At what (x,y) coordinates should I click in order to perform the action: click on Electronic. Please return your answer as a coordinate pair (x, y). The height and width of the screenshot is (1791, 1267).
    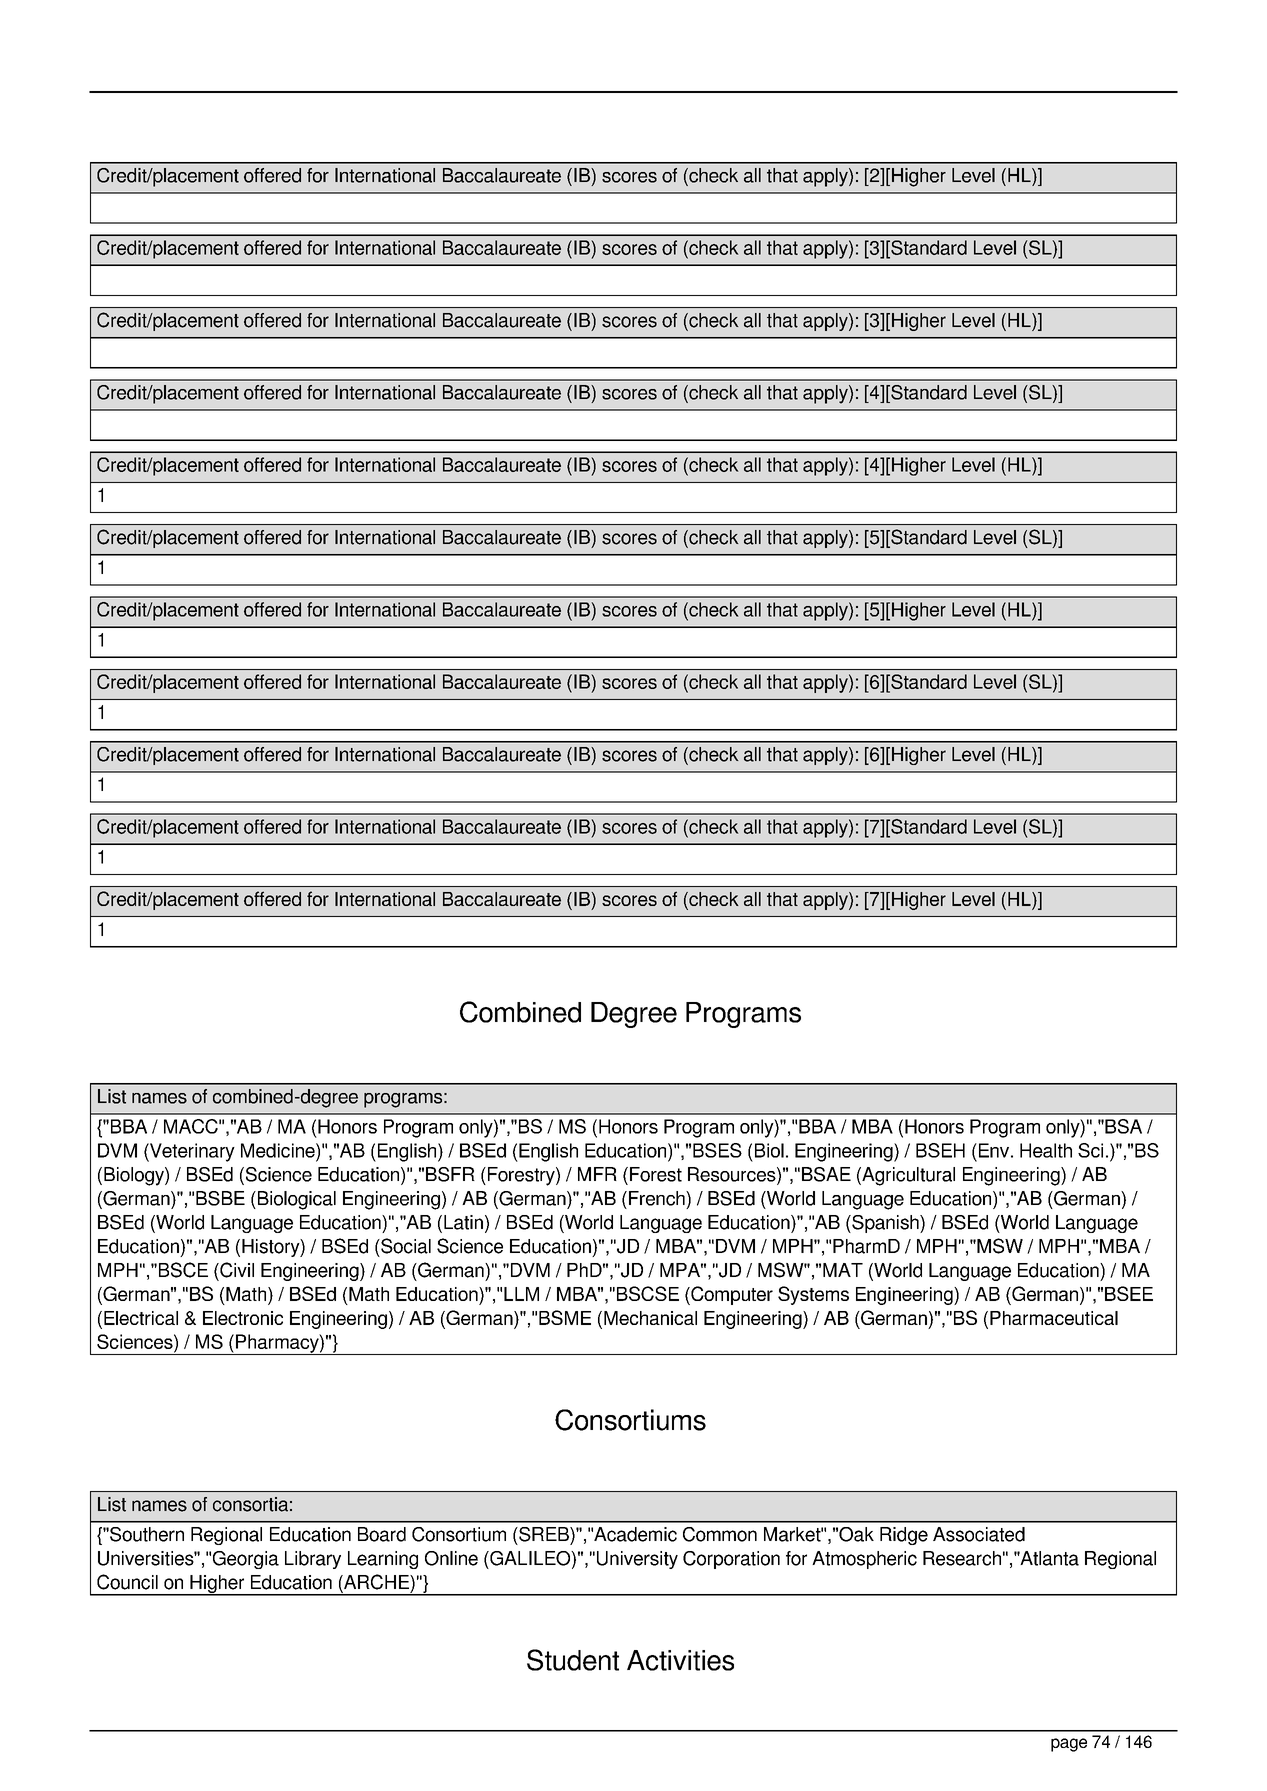
    Looking at the image, I should click on (243, 1318).
